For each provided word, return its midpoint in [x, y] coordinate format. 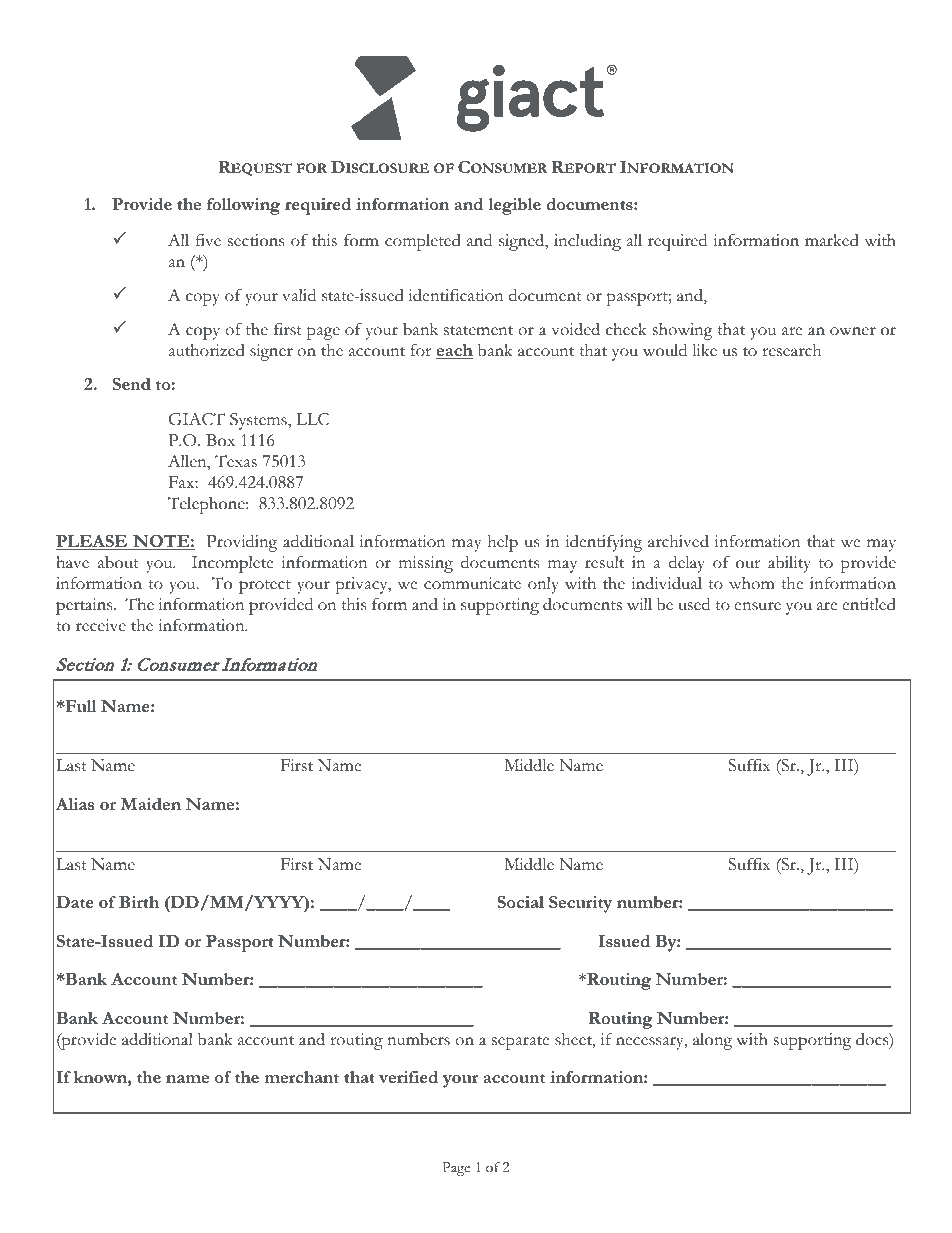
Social [520, 902]
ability [789, 564]
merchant [301, 1077]
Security [580, 904]
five [208, 240]
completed [423, 242]
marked [832, 240]
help [503, 543]
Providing [242, 543]
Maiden [151, 804]
